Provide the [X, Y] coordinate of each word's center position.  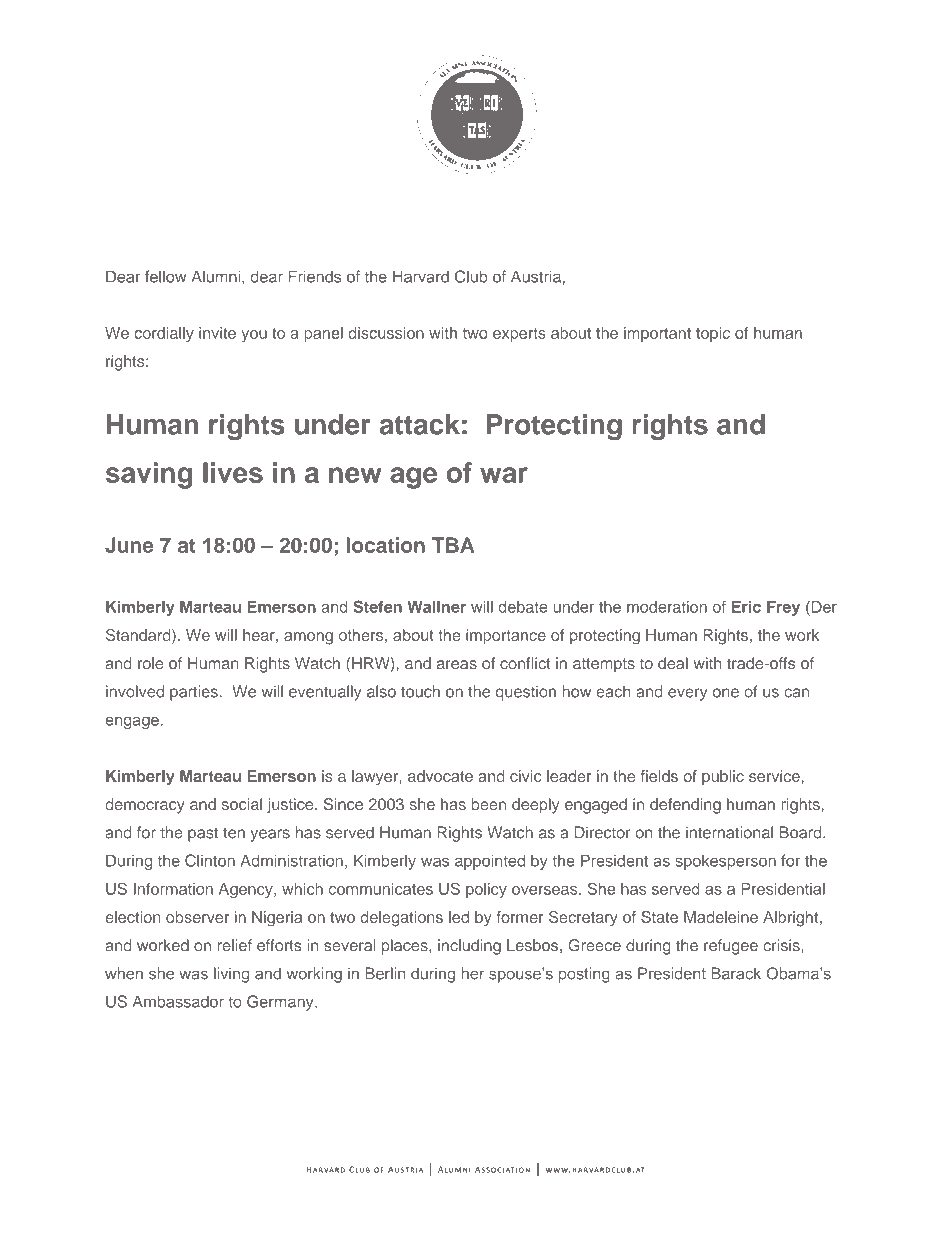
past [203, 834]
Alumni [216, 276]
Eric [746, 607]
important [657, 334]
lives [233, 472]
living [231, 975]
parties [194, 693]
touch [420, 691]
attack [419, 424]
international [729, 832]
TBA [453, 545]
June [129, 545]
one [726, 693]
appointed [490, 862]
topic [713, 334]
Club [471, 276]
